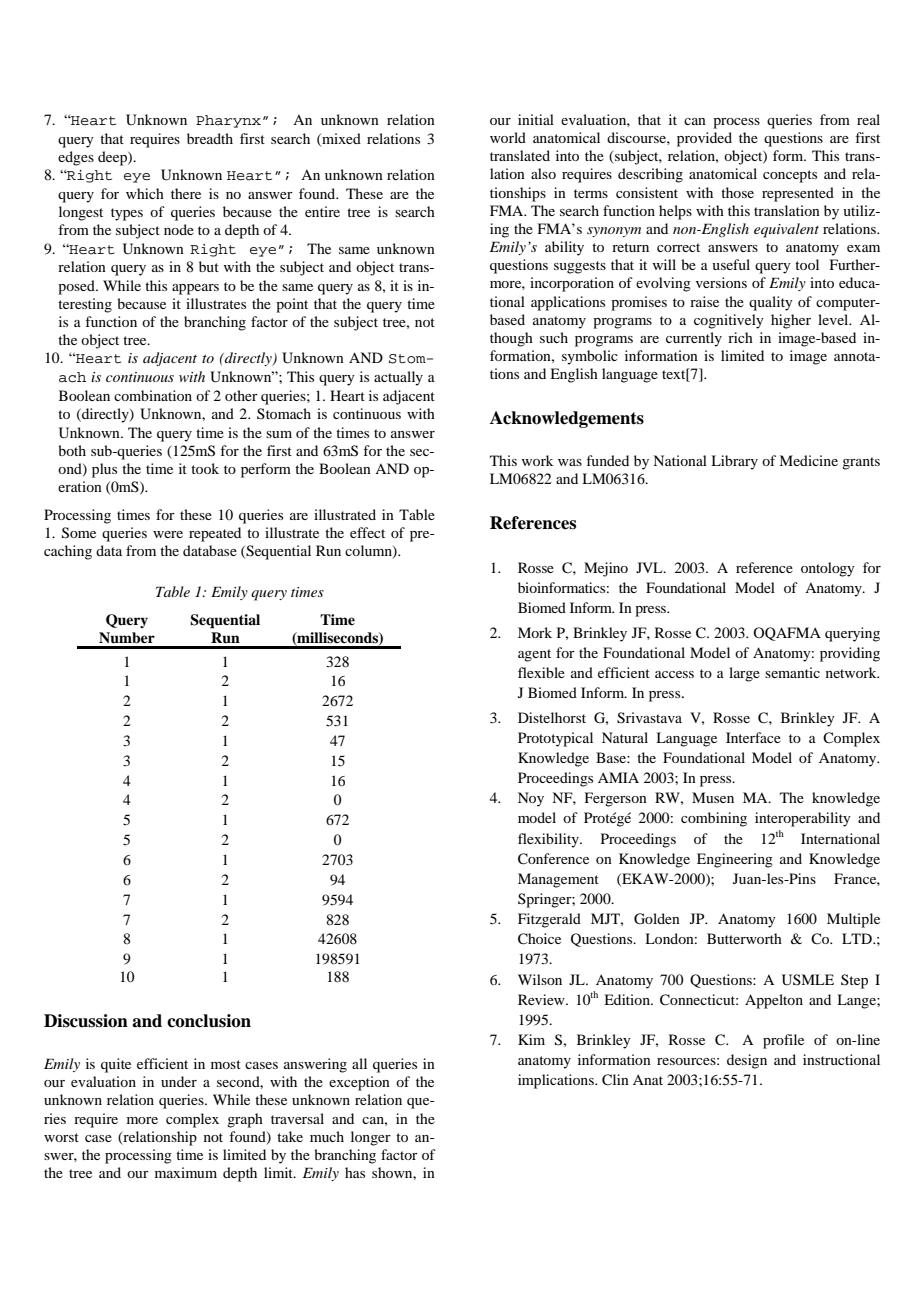 Image resolution: width=924 pixels, height=1308 pixels. Describe the element at coordinates (508, 137) in the page. I see `world` at that location.
